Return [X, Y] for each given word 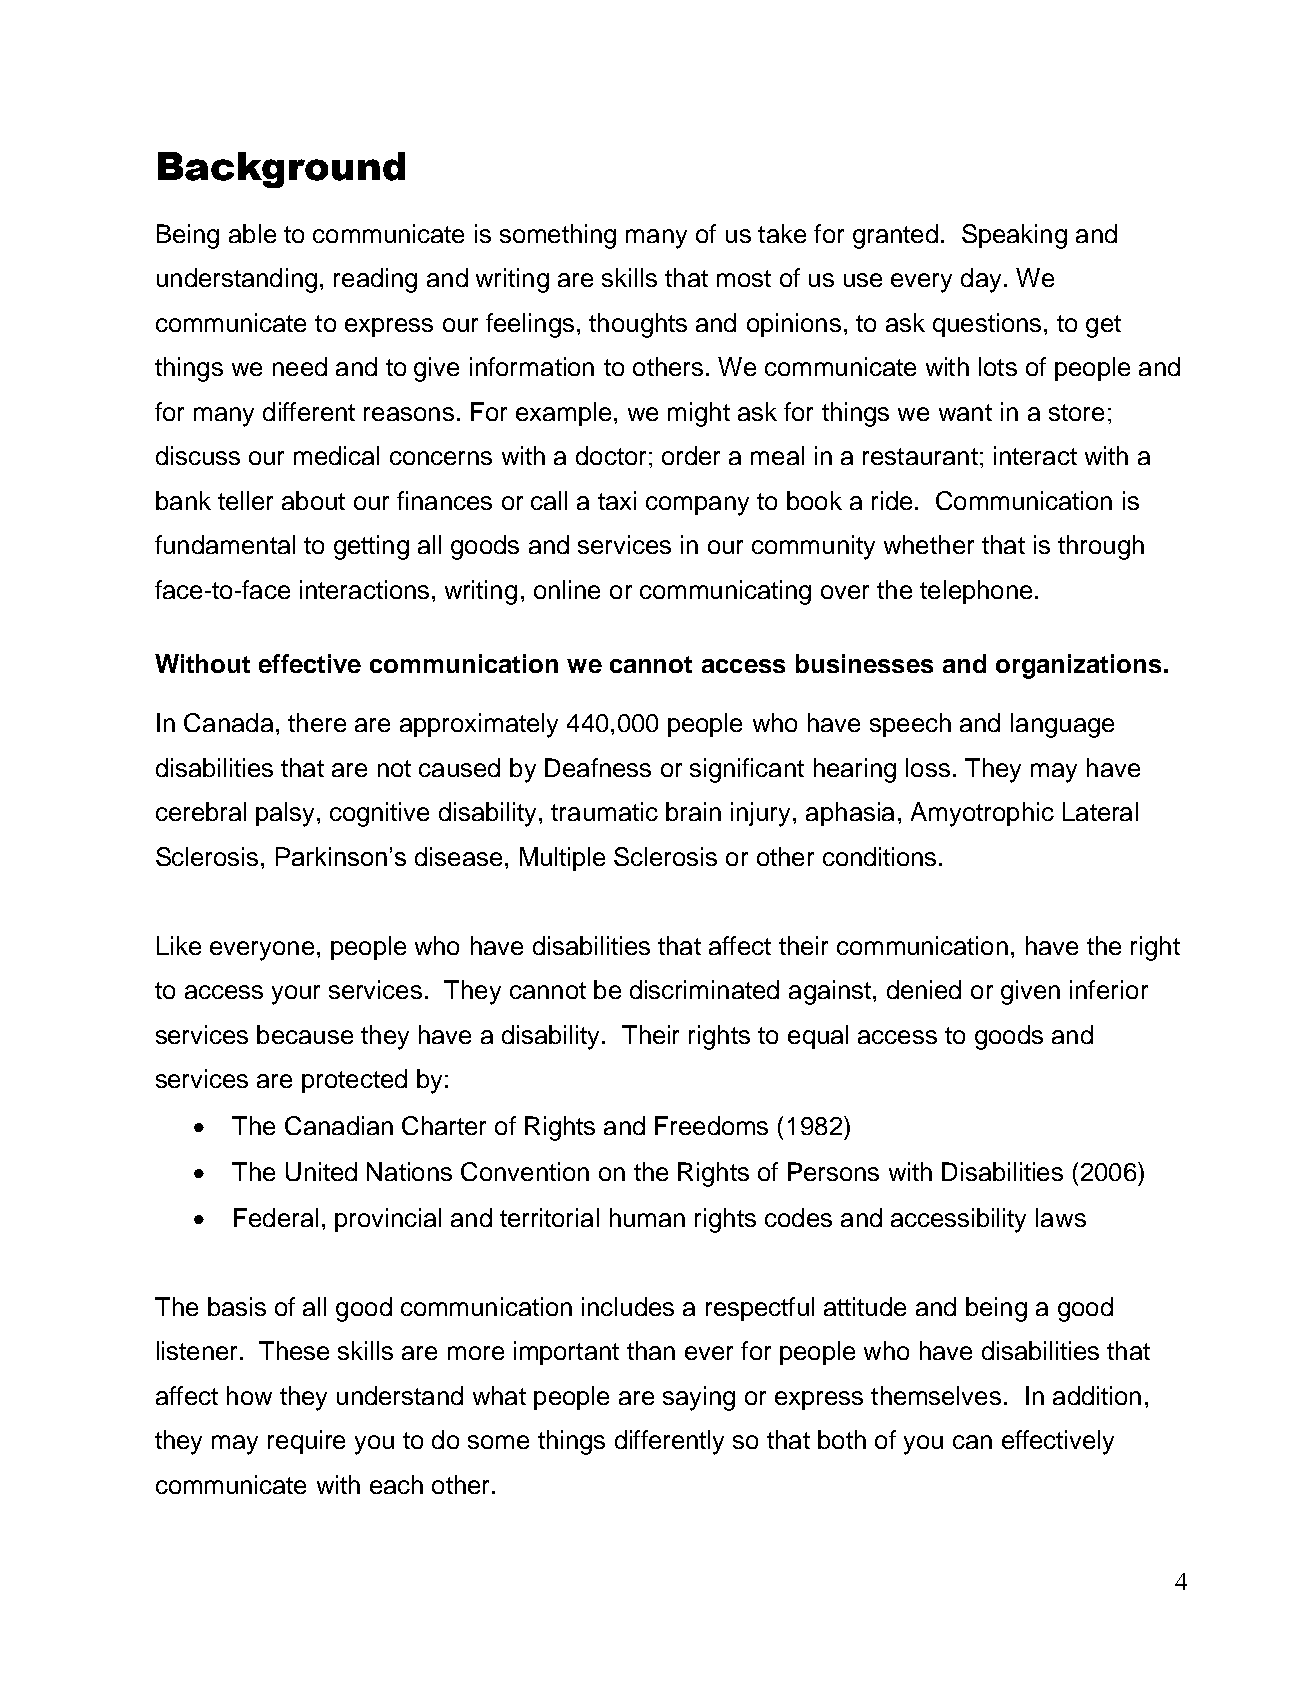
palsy [287, 814]
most [744, 278]
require [306, 1442]
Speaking [1014, 236]
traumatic [604, 811]
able [252, 233]
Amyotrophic [982, 814]
